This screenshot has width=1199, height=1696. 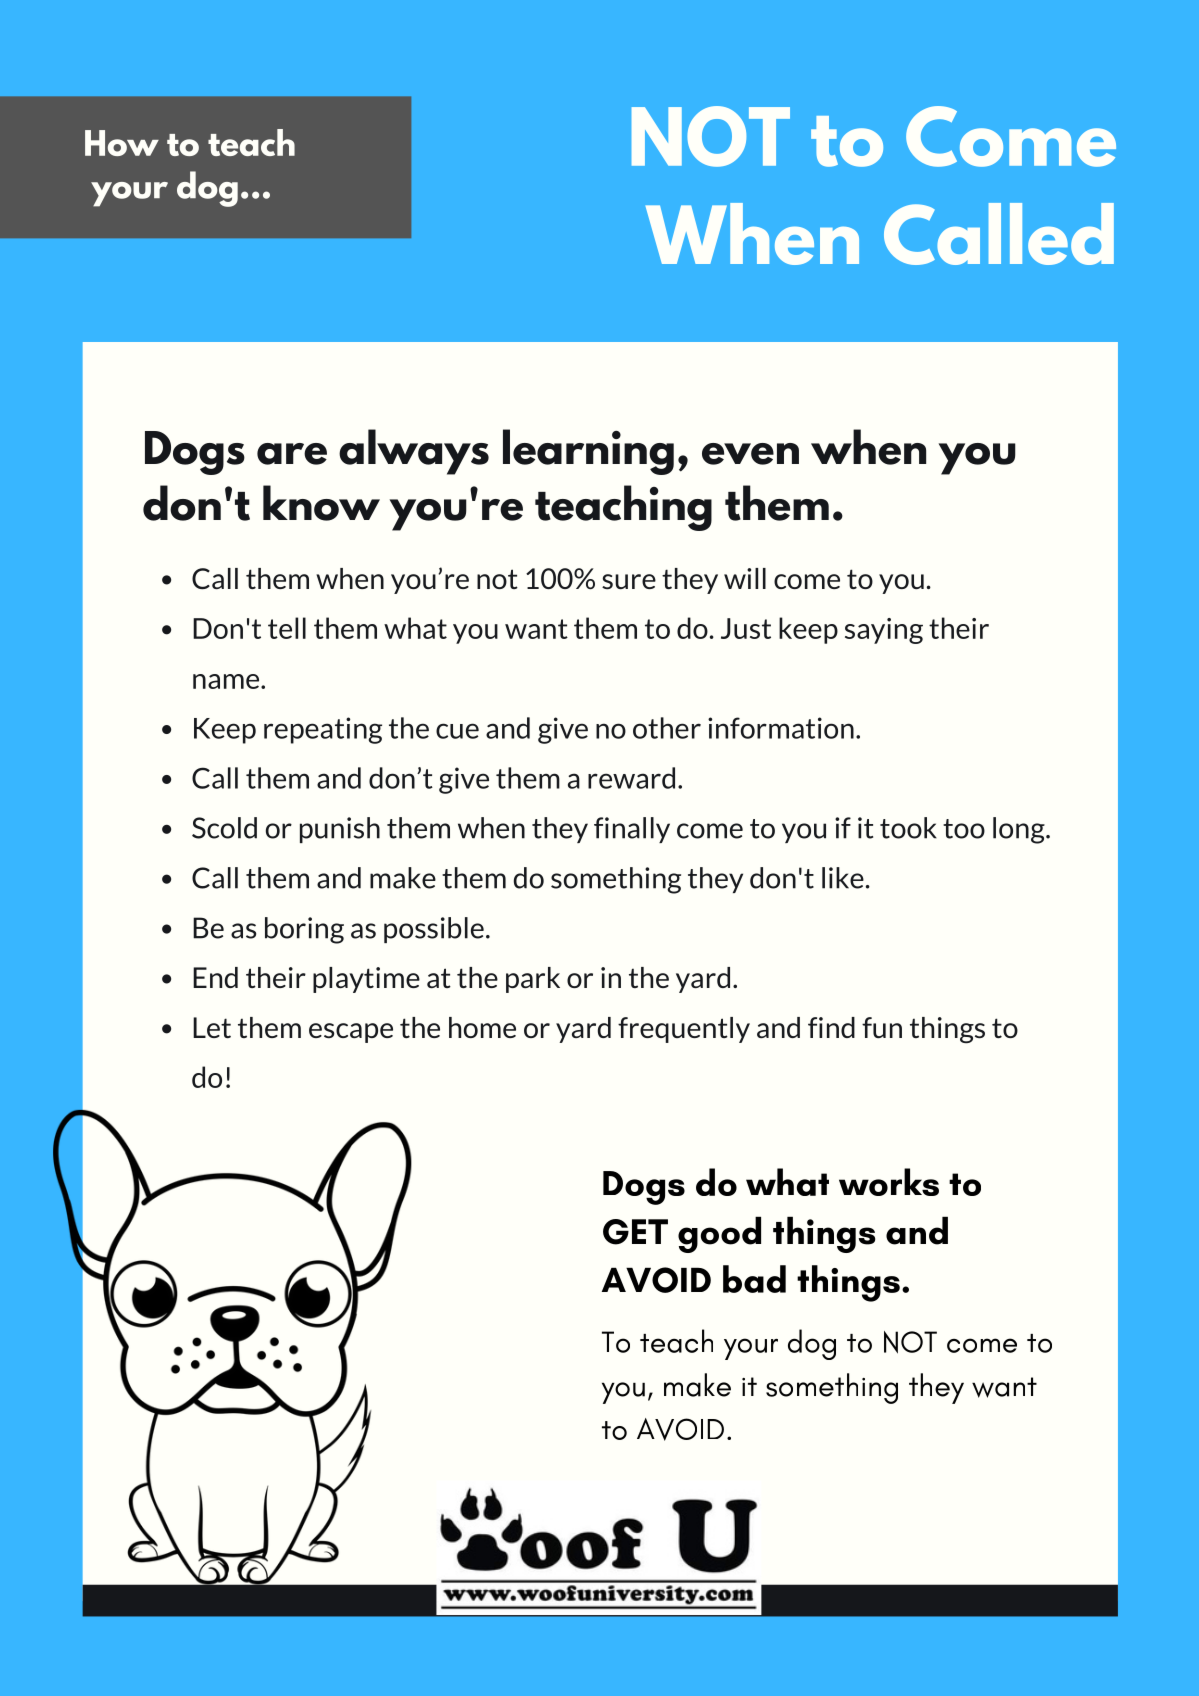 What do you see at coordinates (635, 1232) in the screenshot?
I see `GET` at bounding box center [635, 1232].
